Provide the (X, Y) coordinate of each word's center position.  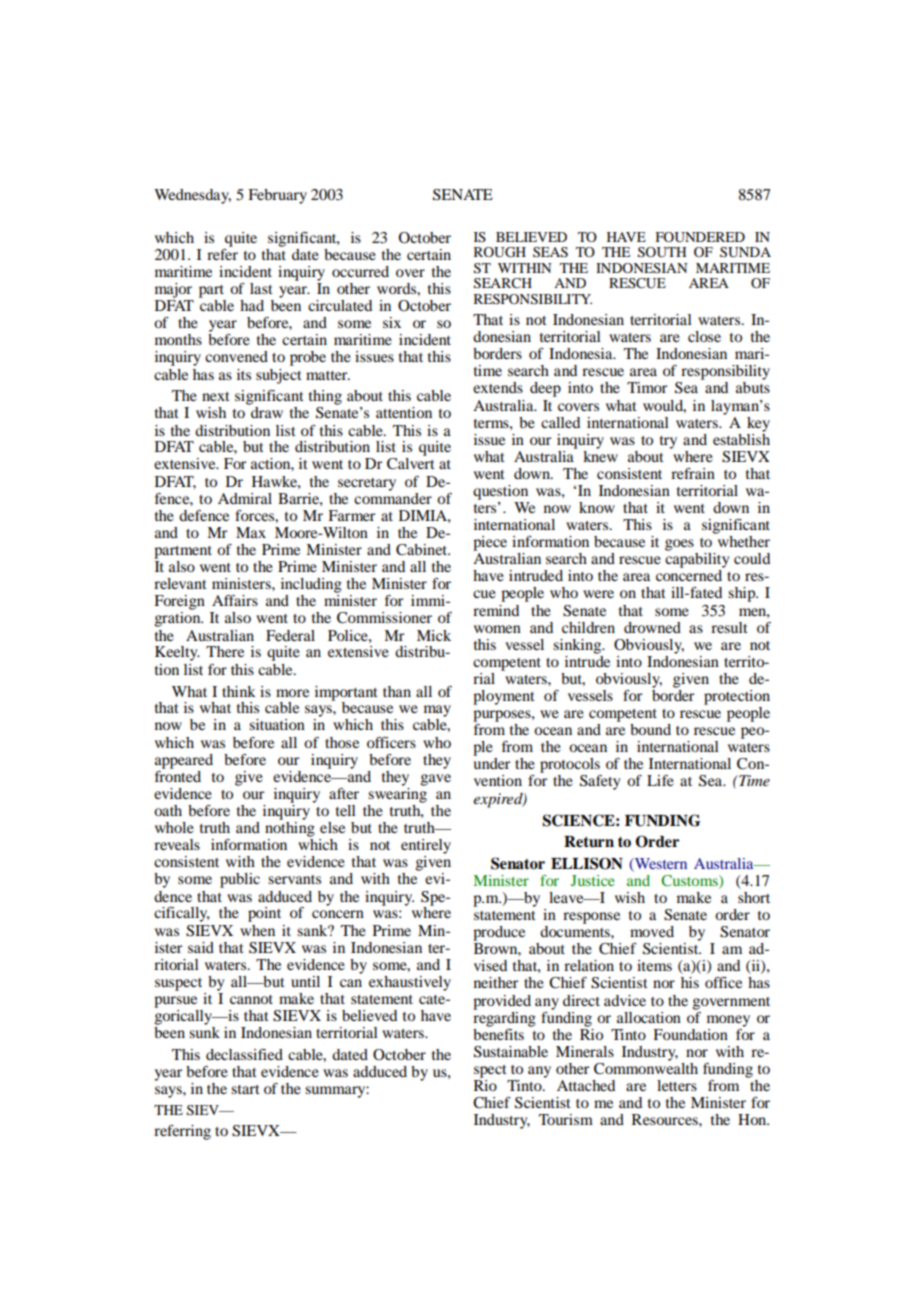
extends (498, 387)
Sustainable (511, 1052)
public (240, 880)
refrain (693, 473)
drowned (652, 627)
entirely (426, 846)
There (225, 651)
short (754, 897)
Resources (666, 1119)
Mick (434, 635)
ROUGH (500, 252)
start (245, 1089)
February (277, 196)
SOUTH (662, 252)
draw (267, 412)
